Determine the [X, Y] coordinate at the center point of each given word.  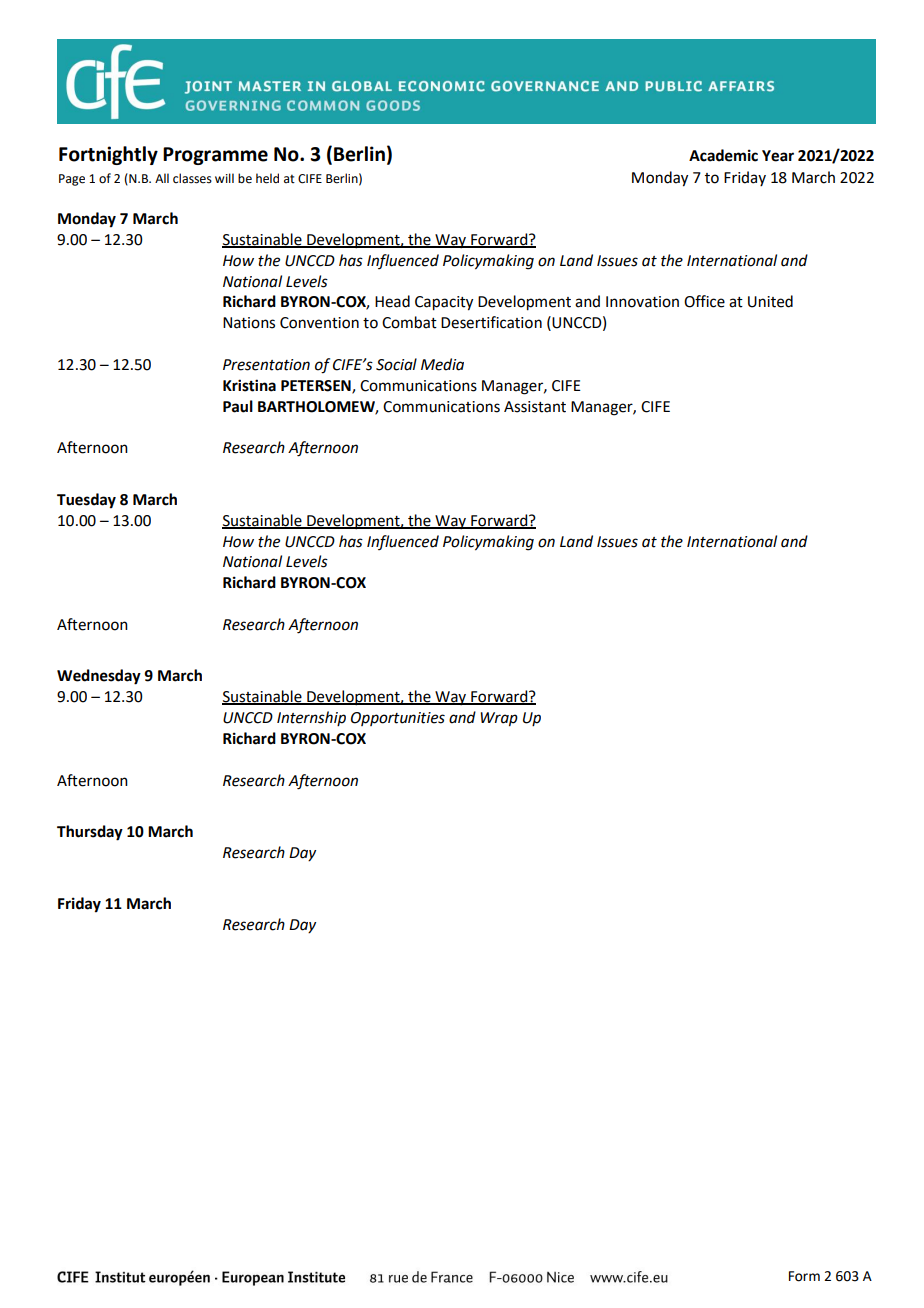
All [162, 178]
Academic [723, 155]
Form [804, 1276]
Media [442, 364]
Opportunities [398, 719]
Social [396, 364]
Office [704, 301]
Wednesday [99, 677]
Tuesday [86, 501]
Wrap [499, 719]
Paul [238, 406]
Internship [311, 718]
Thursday [90, 833]
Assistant [535, 407]
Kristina [249, 385]
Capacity [444, 303]
